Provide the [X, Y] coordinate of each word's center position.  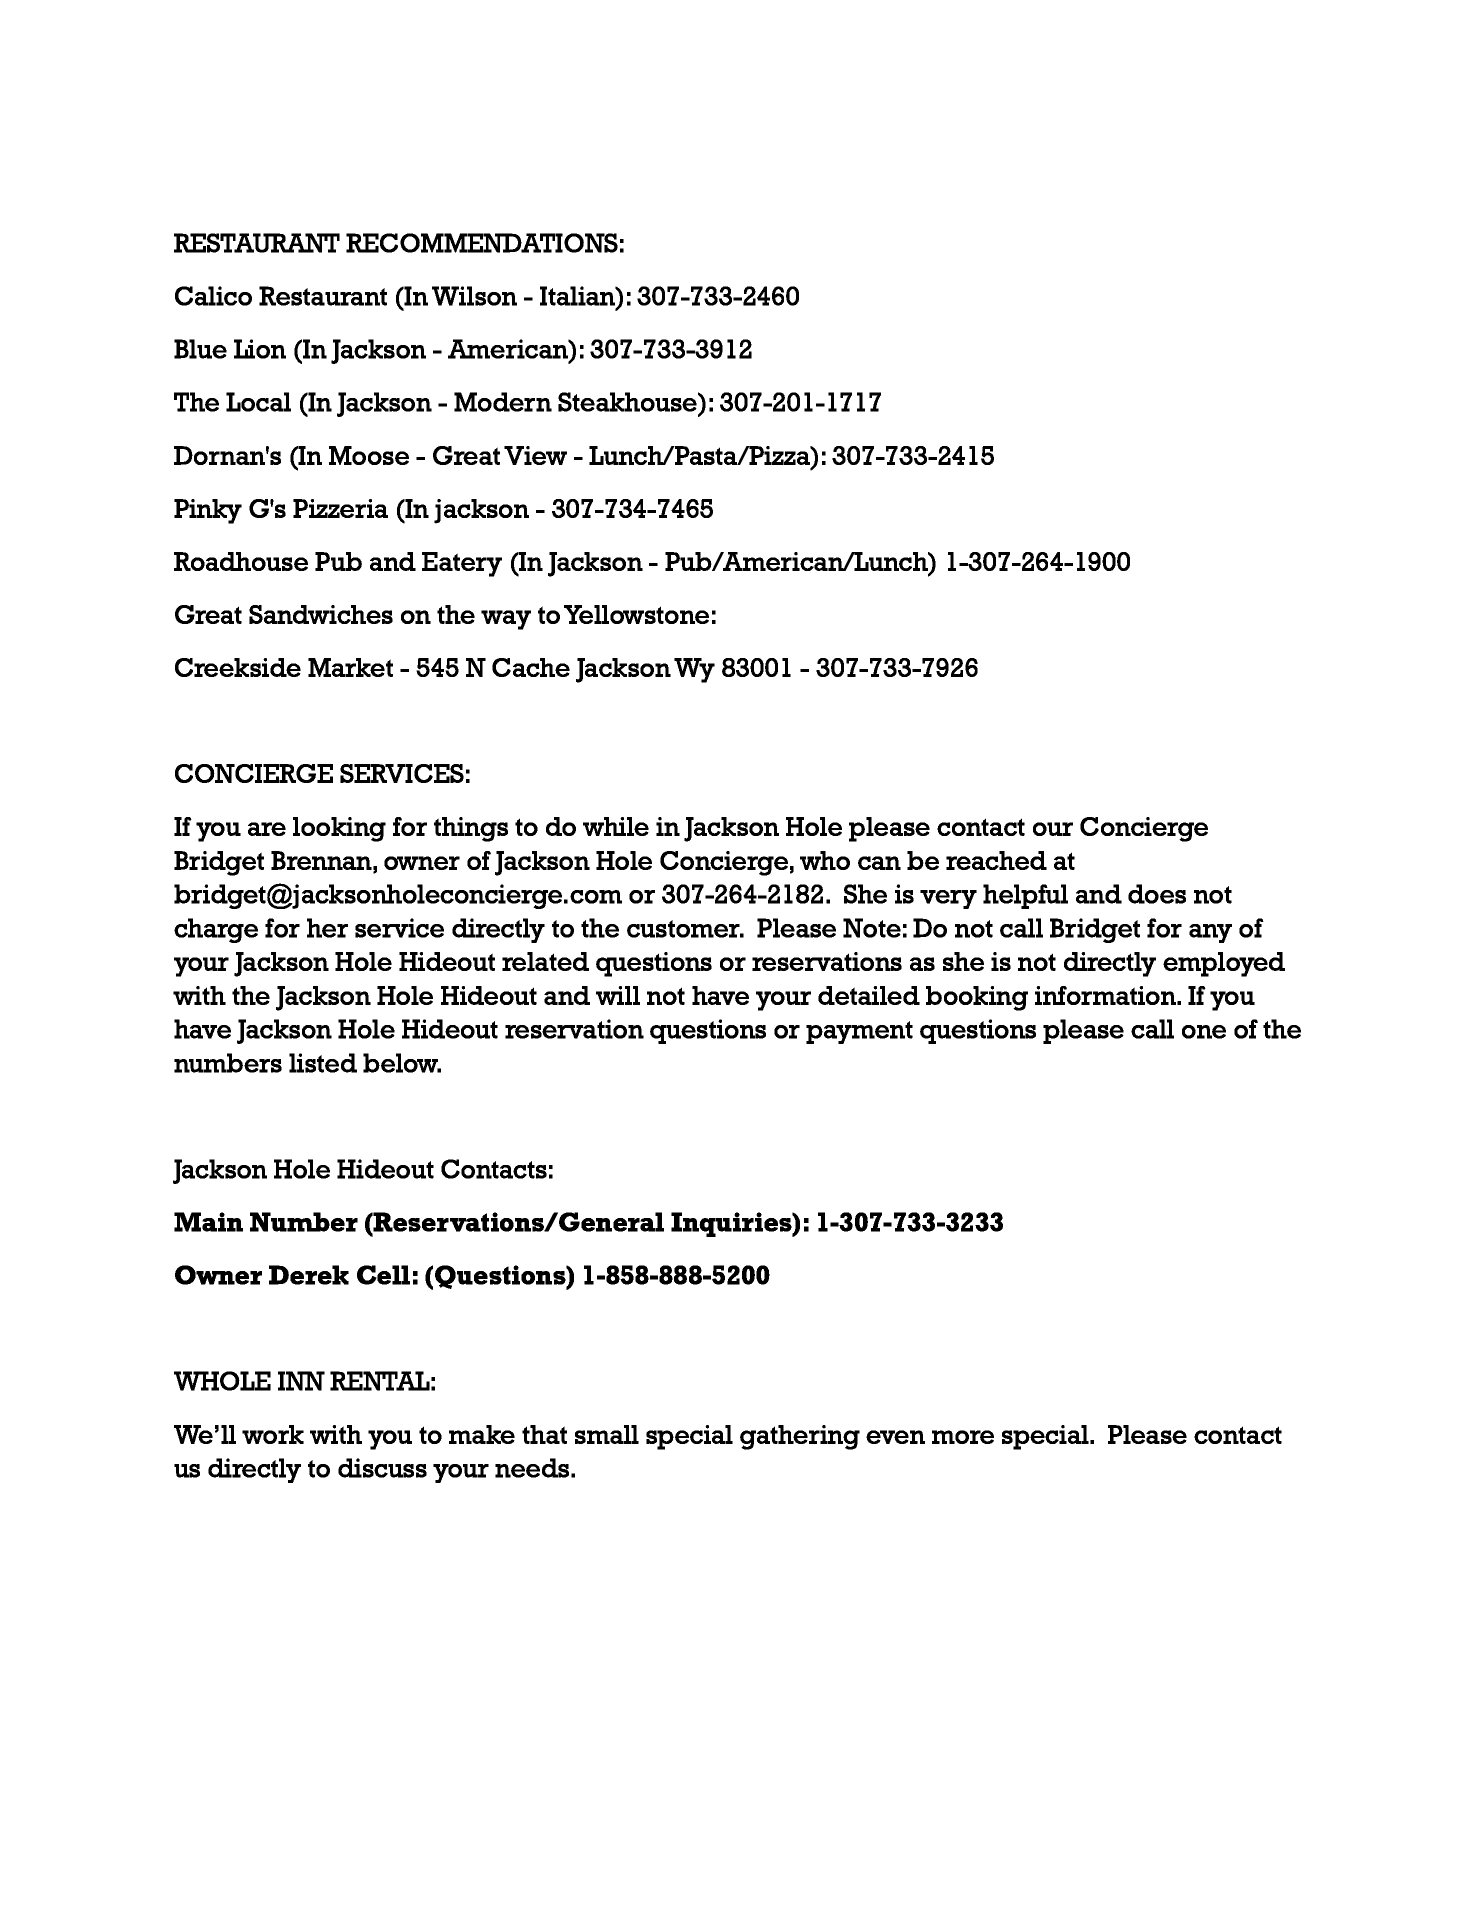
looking [339, 829]
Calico [213, 296]
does [1157, 894]
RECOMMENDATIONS [482, 243]
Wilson [474, 296]
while [616, 826]
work [273, 1434]
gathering [800, 1437]
